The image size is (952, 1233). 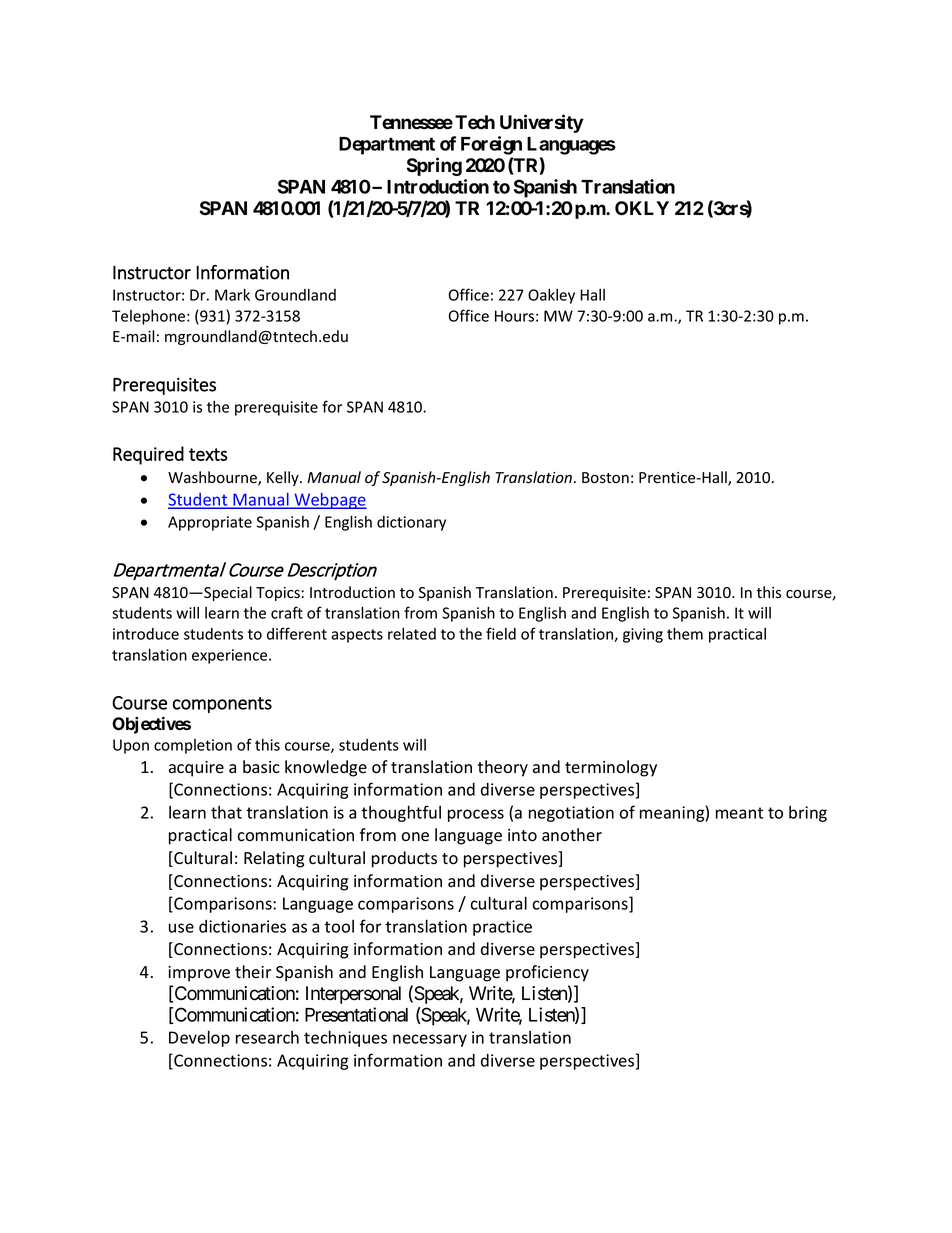 What do you see at coordinates (199, 1038) in the screenshot?
I see `Develop` at bounding box center [199, 1038].
